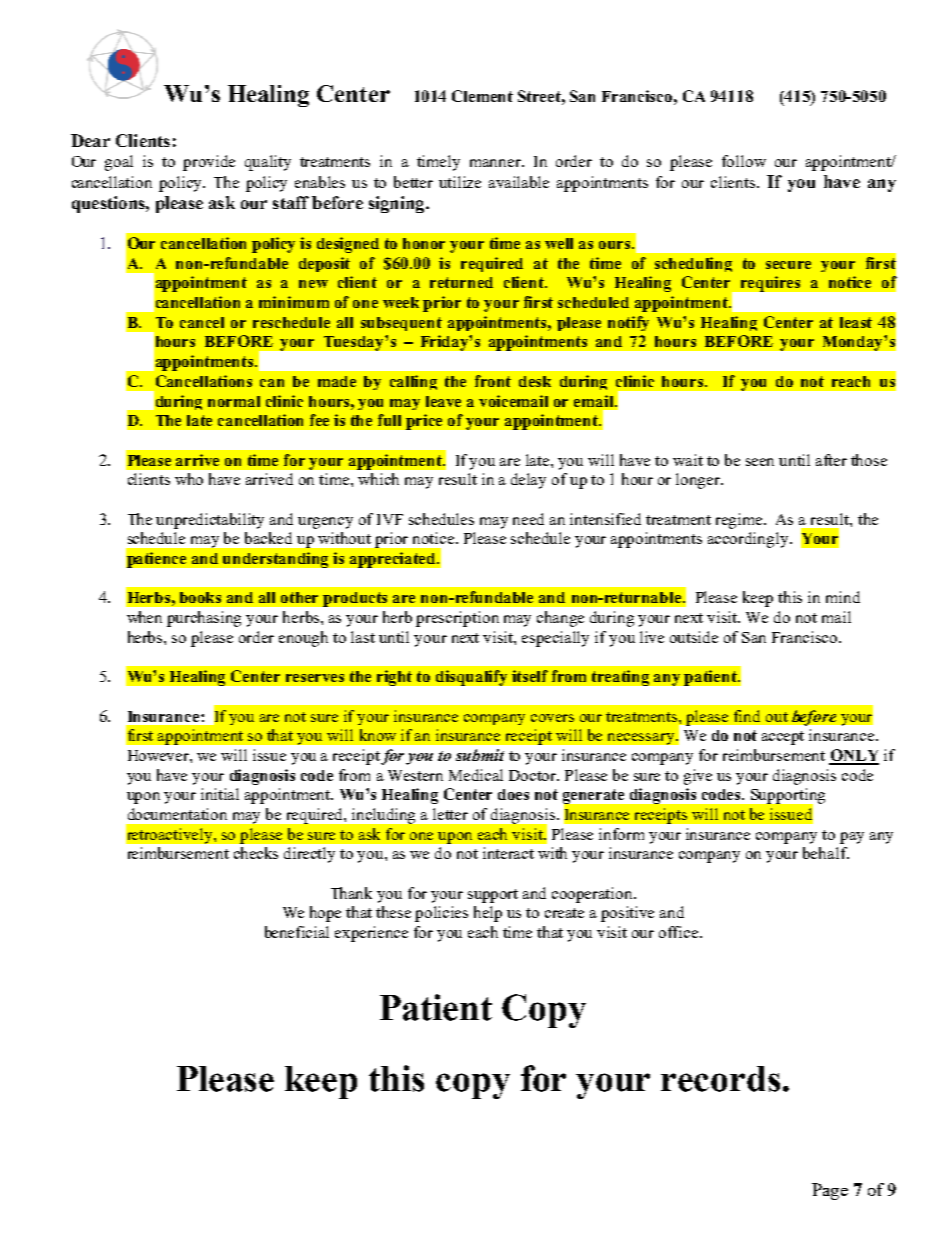  What do you see at coordinates (209, 163) in the screenshot?
I see `provide` at bounding box center [209, 163].
